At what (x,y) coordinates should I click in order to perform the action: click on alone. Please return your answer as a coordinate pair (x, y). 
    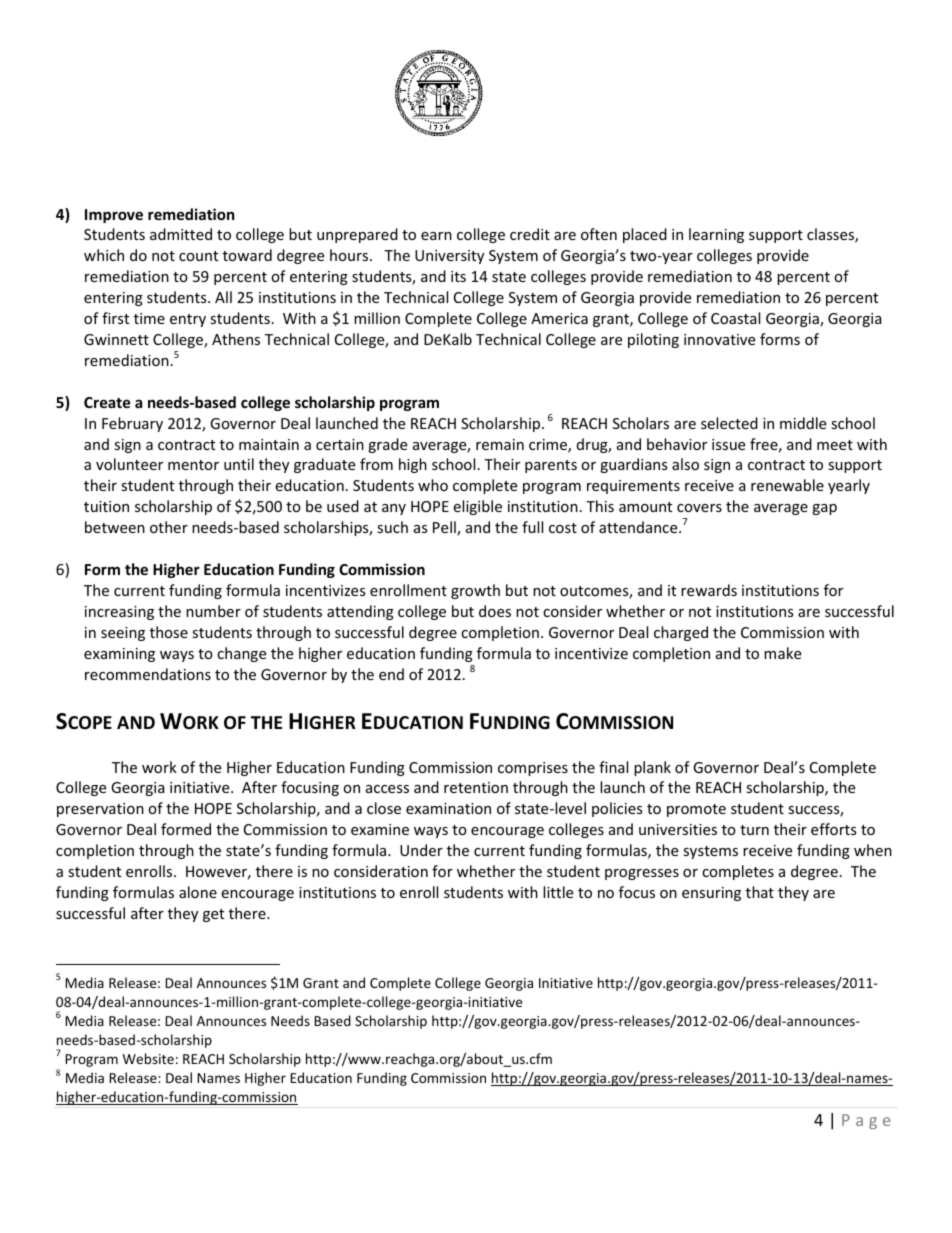
    Looking at the image, I should click on (198, 892).
